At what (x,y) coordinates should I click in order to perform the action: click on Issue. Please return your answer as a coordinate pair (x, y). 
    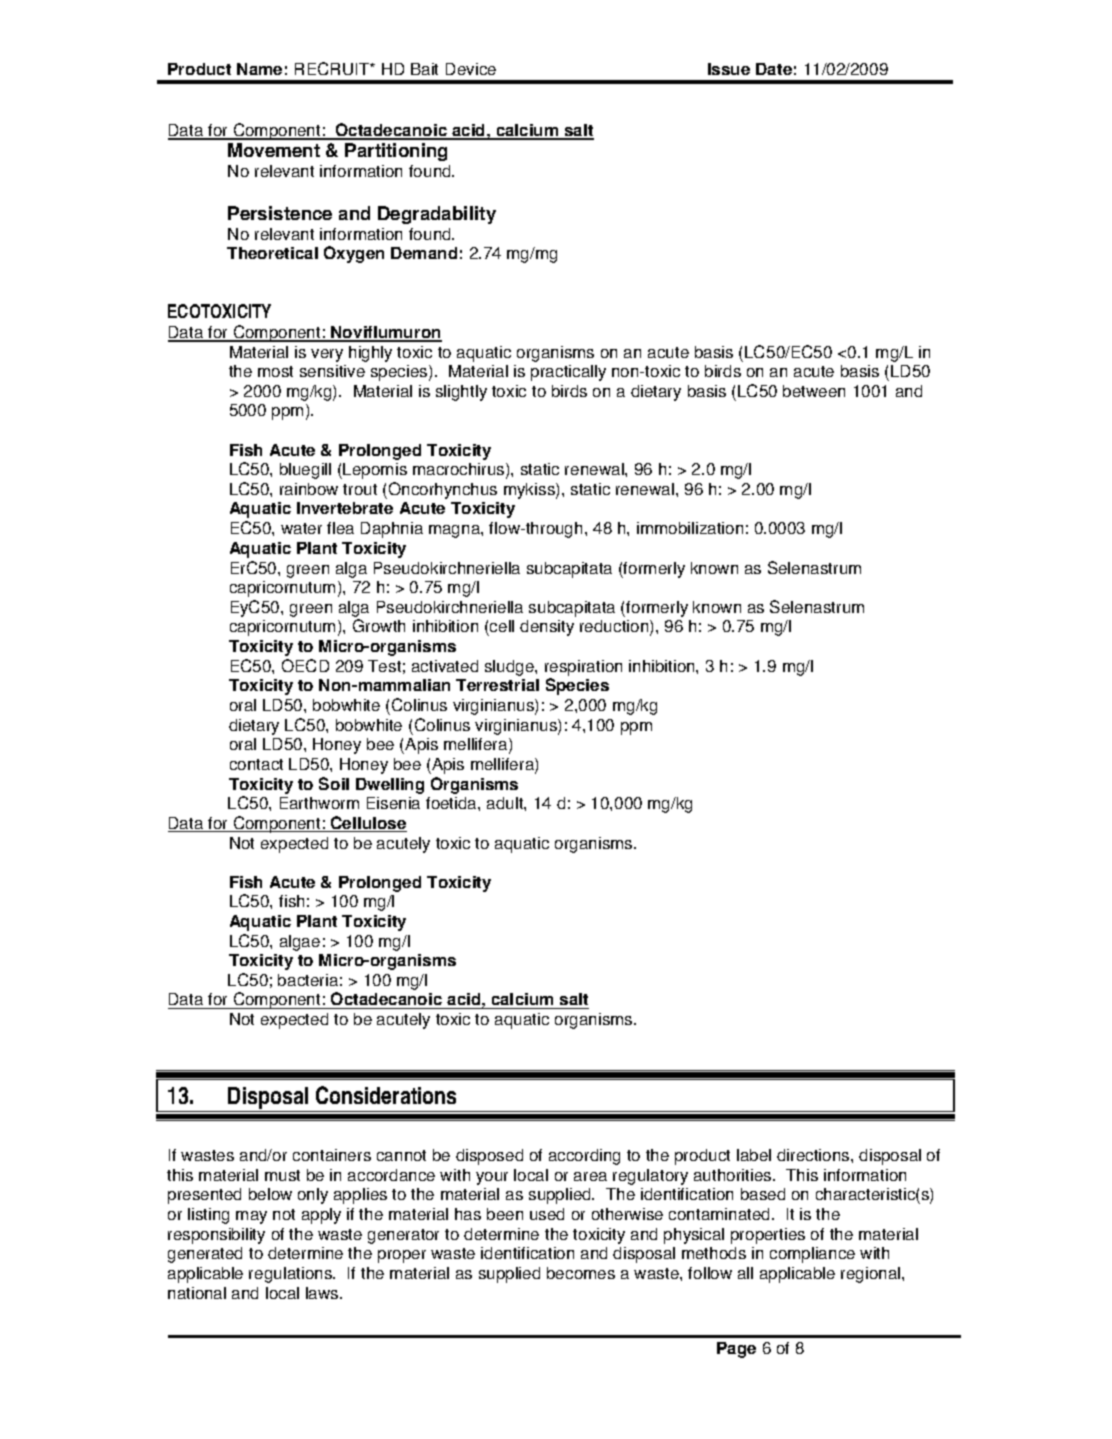
    Looking at the image, I should click on (729, 69).
